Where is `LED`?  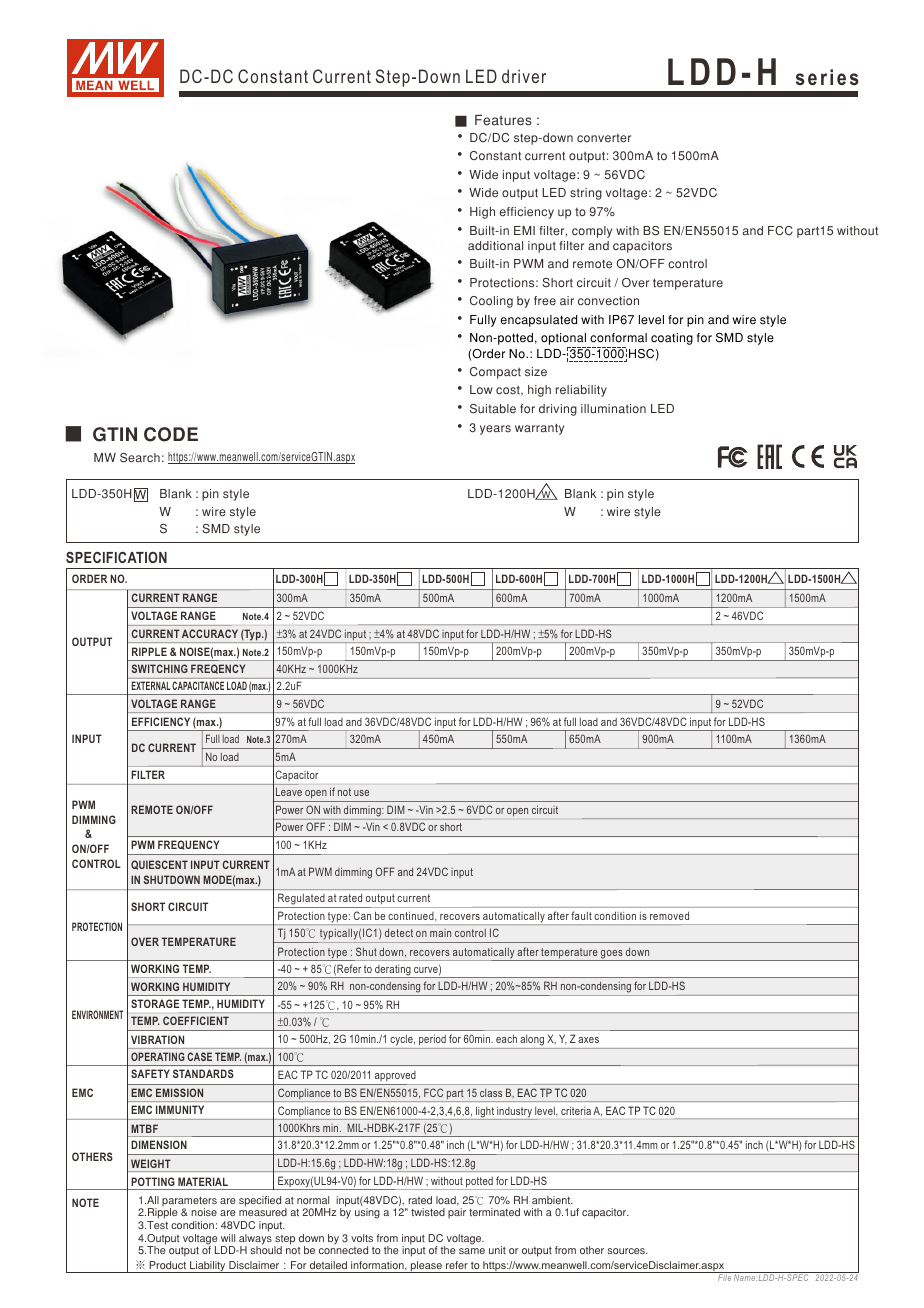
LED is located at coordinates (481, 76).
